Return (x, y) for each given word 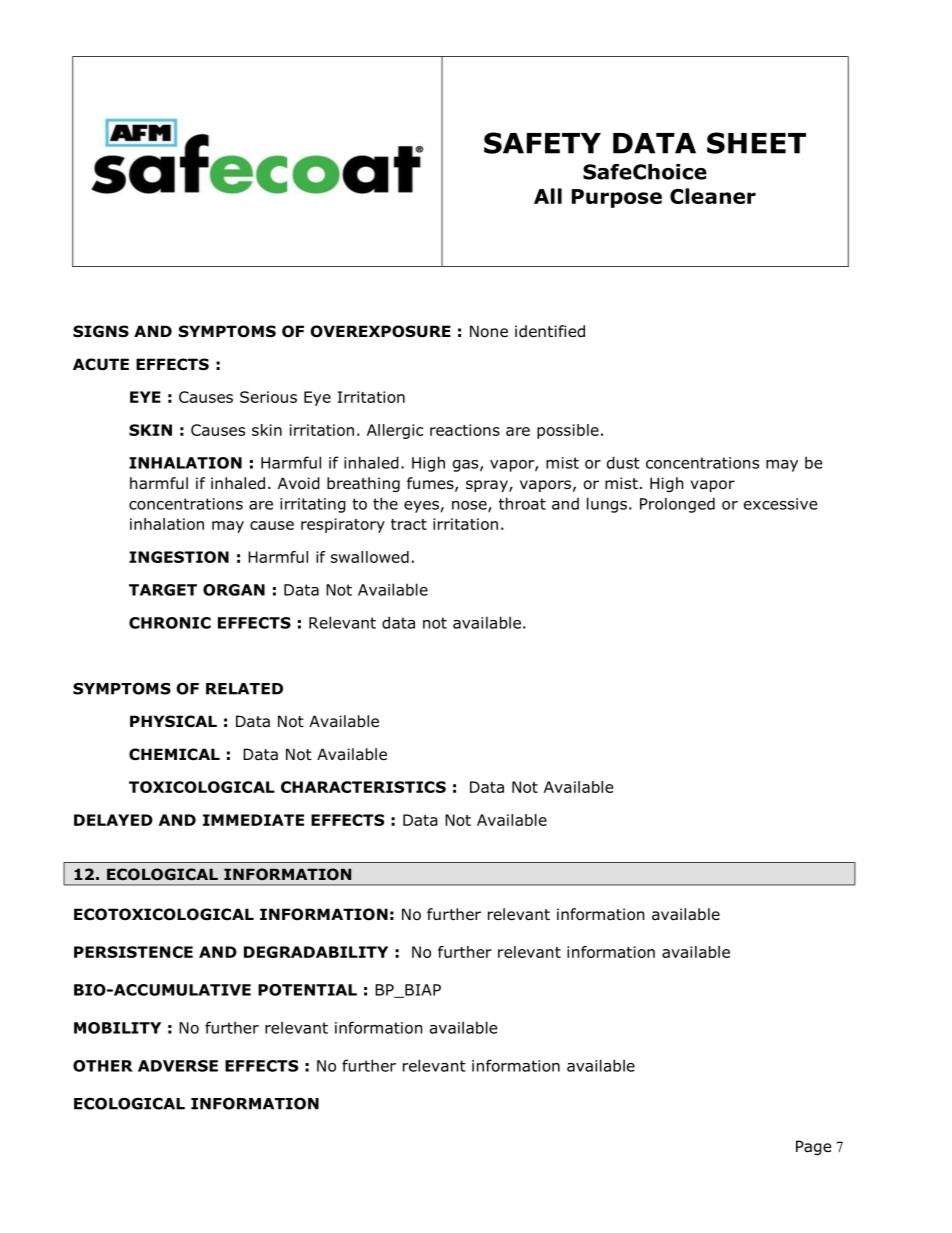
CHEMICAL (174, 754)
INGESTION (179, 557)
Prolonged (677, 505)
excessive (780, 504)
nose (470, 506)
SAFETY (542, 143)
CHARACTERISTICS (363, 787)
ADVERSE (178, 1066)
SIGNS (101, 331)
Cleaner (713, 196)
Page (813, 1147)
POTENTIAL (307, 990)
